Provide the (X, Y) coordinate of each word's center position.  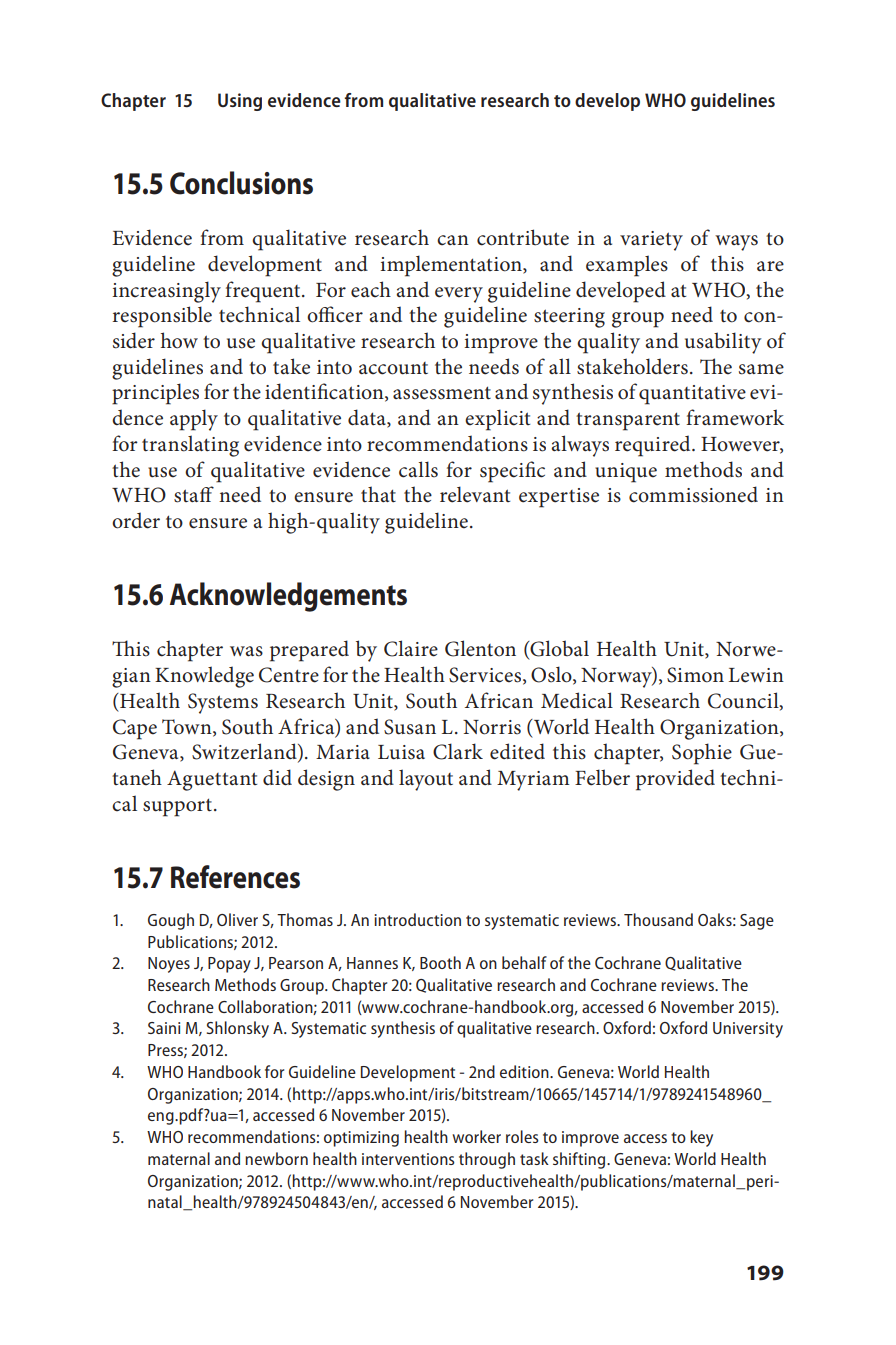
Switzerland (245, 752)
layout (426, 780)
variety (651, 241)
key (701, 1138)
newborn (276, 1158)
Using (240, 102)
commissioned (693, 494)
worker (476, 1136)
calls (418, 469)
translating (190, 446)
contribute (523, 237)
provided (675, 780)
